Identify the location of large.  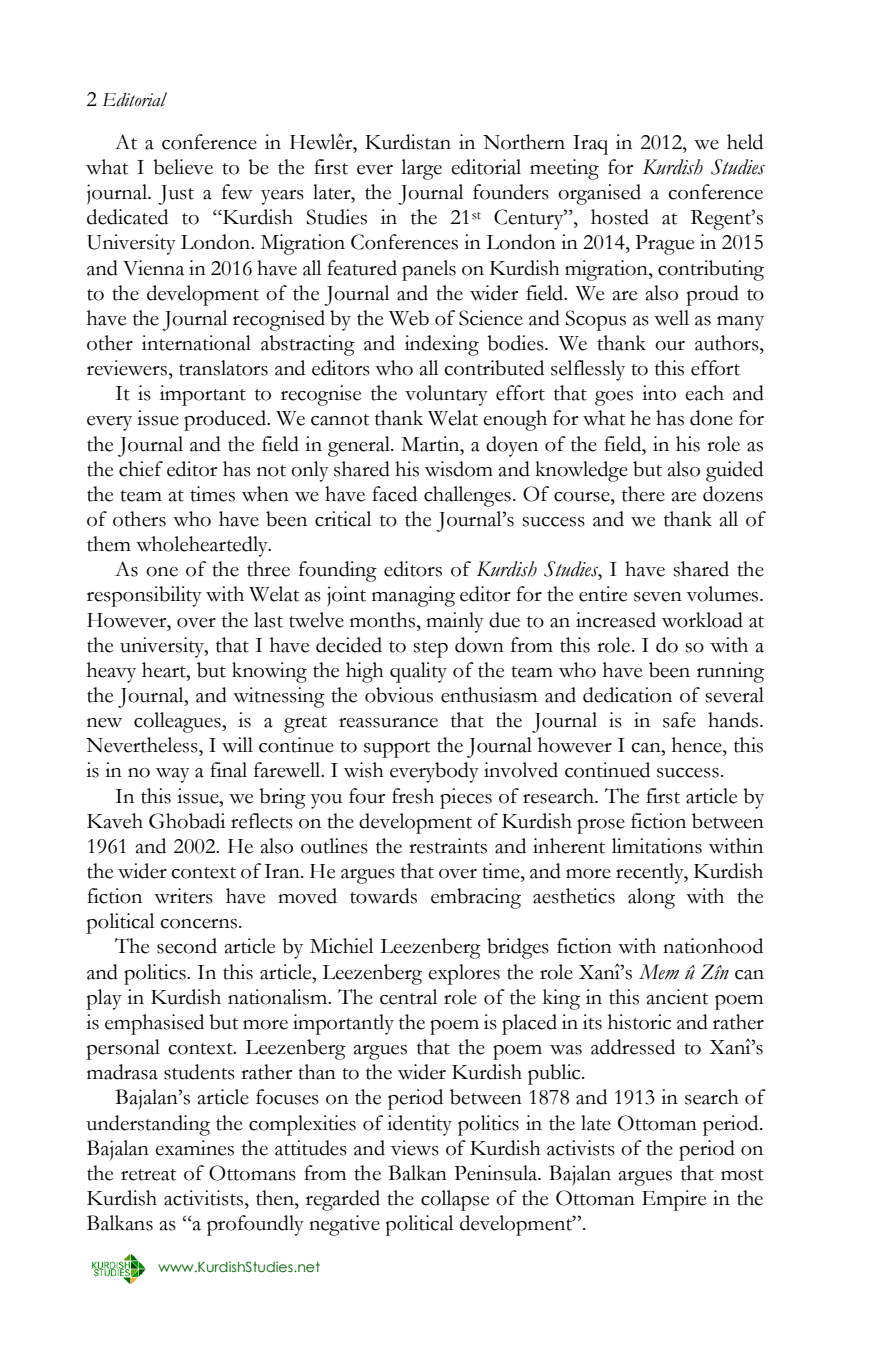
(421, 169).
